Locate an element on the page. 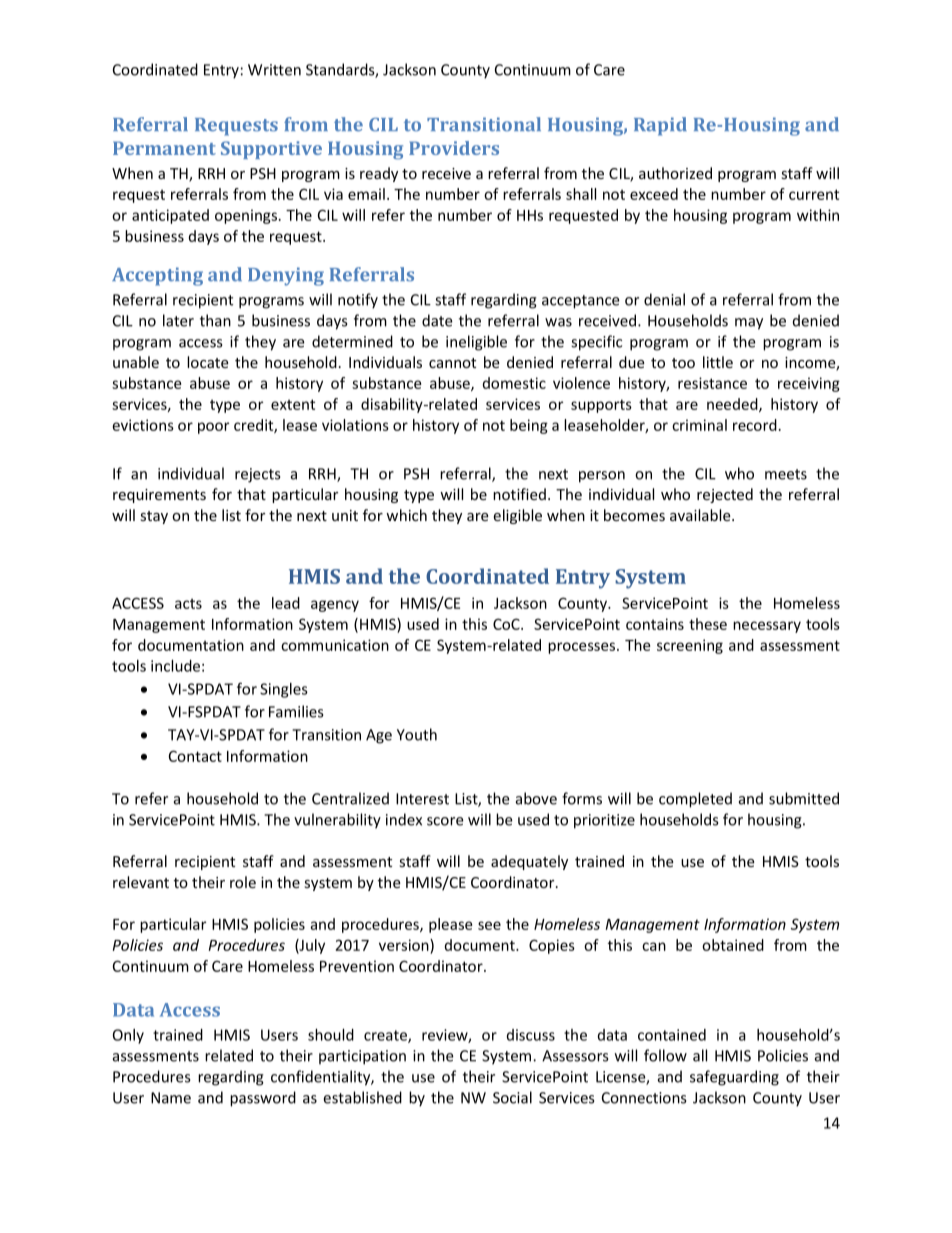  acts is located at coordinates (188, 604).
